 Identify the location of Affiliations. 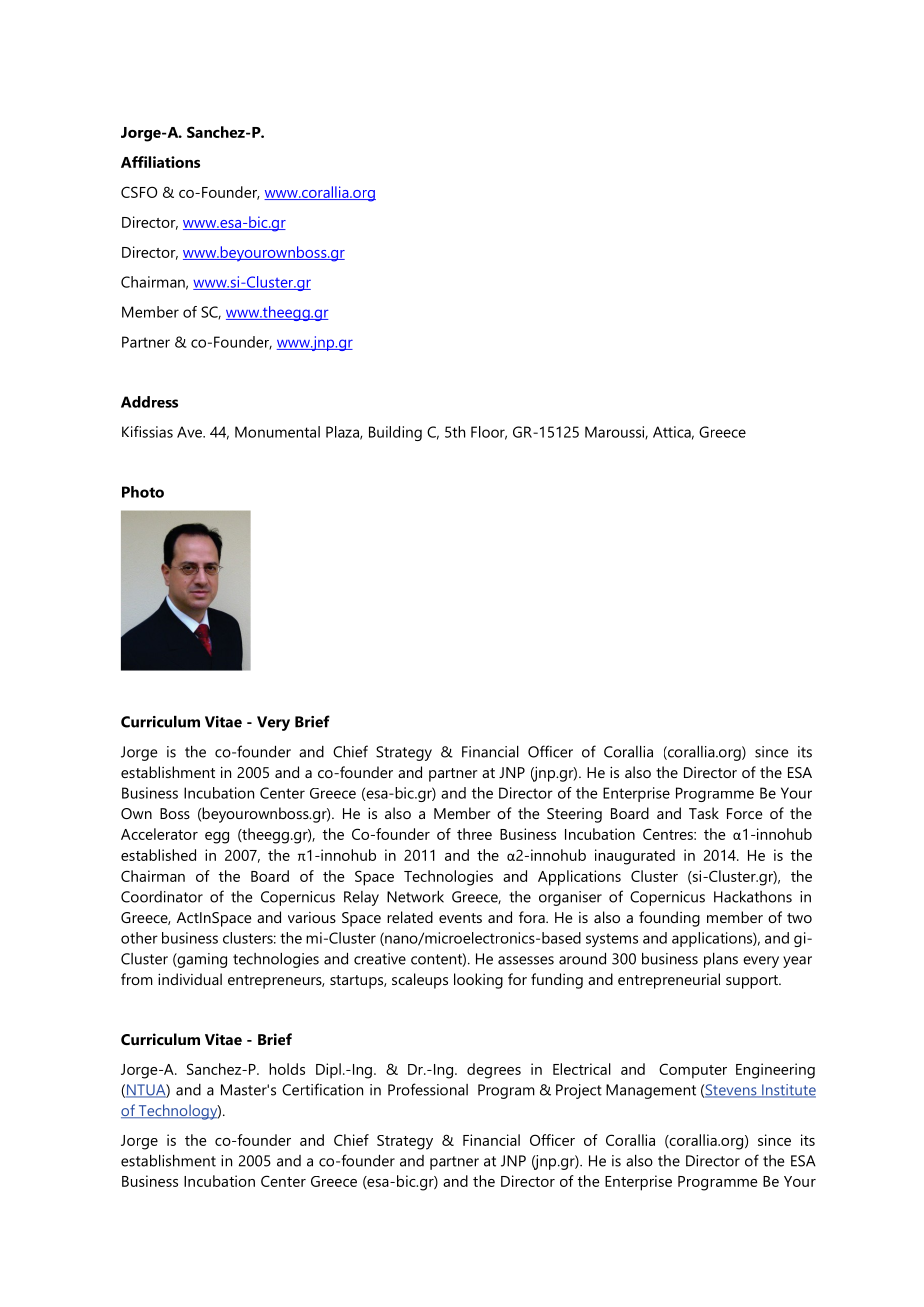
(160, 162).
